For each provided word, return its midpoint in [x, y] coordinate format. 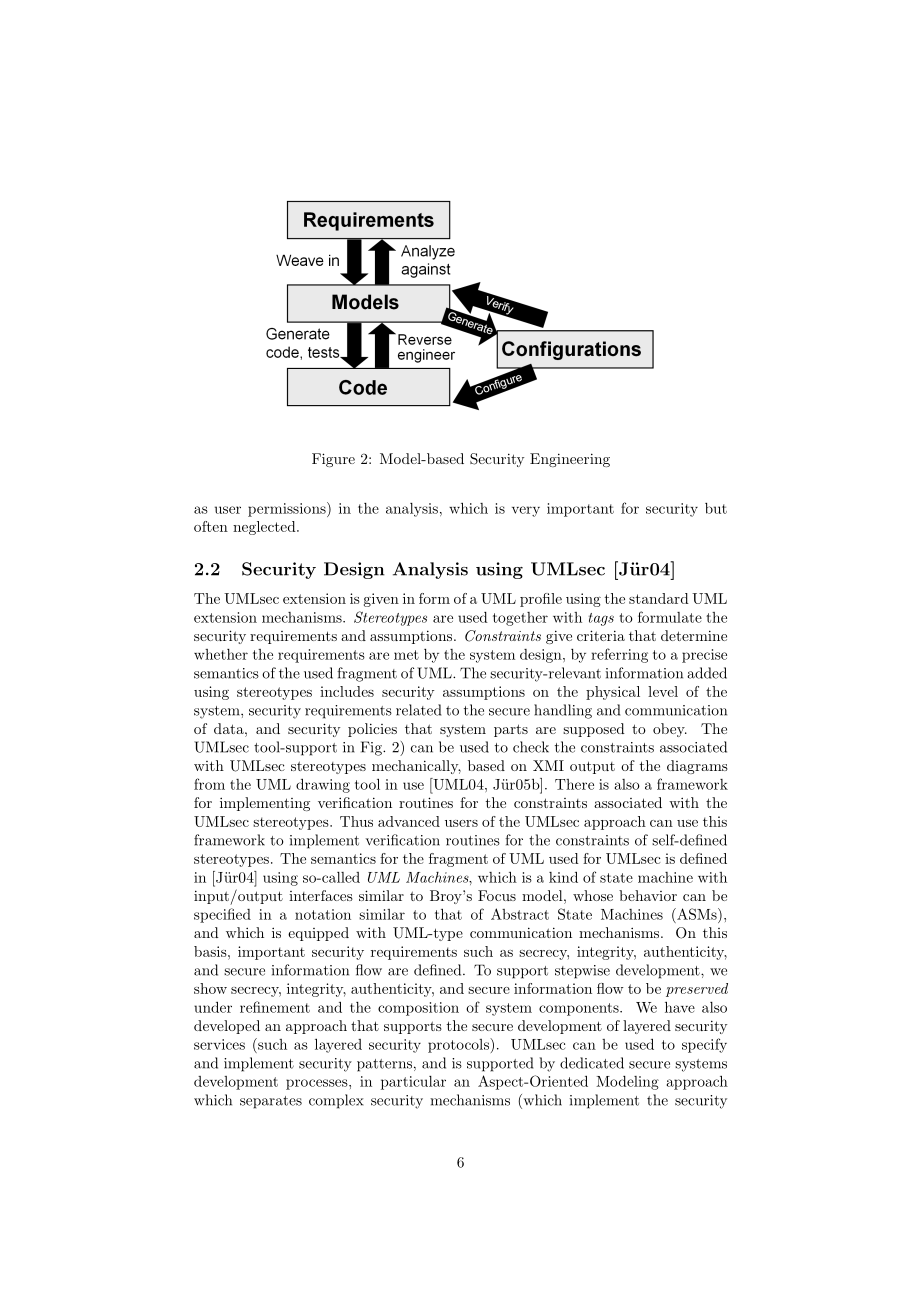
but [716, 508]
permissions [288, 509]
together [520, 619]
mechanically [416, 767]
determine [694, 635]
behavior [648, 895]
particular [413, 1083]
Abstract [520, 914]
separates [271, 1102]
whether [221, 654]
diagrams [697, 767]
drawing [323, 786]
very [526, 511]
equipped [318, 934]
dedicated [592, 1063]
